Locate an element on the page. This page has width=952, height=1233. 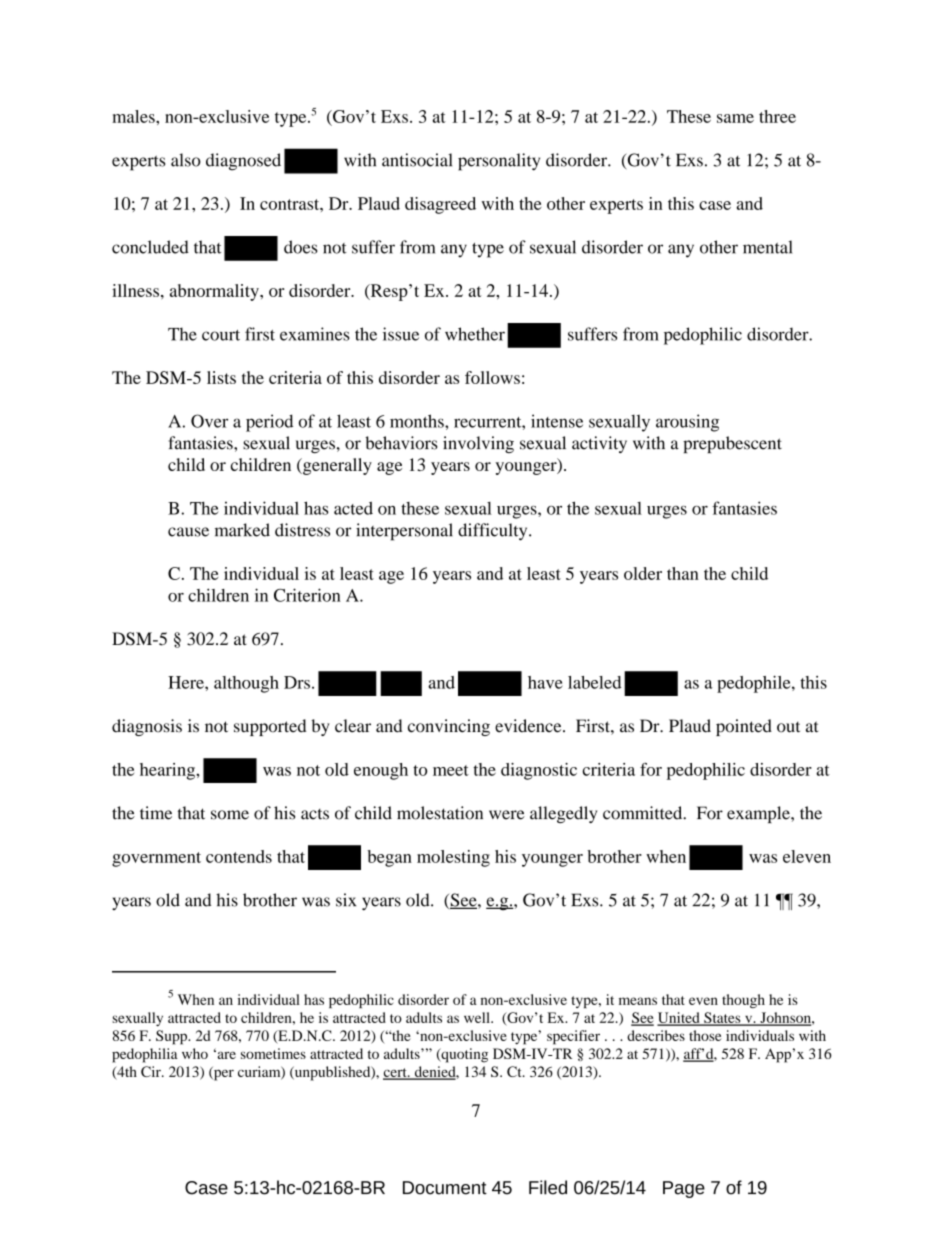
also is located at coordinates (186, 160).
